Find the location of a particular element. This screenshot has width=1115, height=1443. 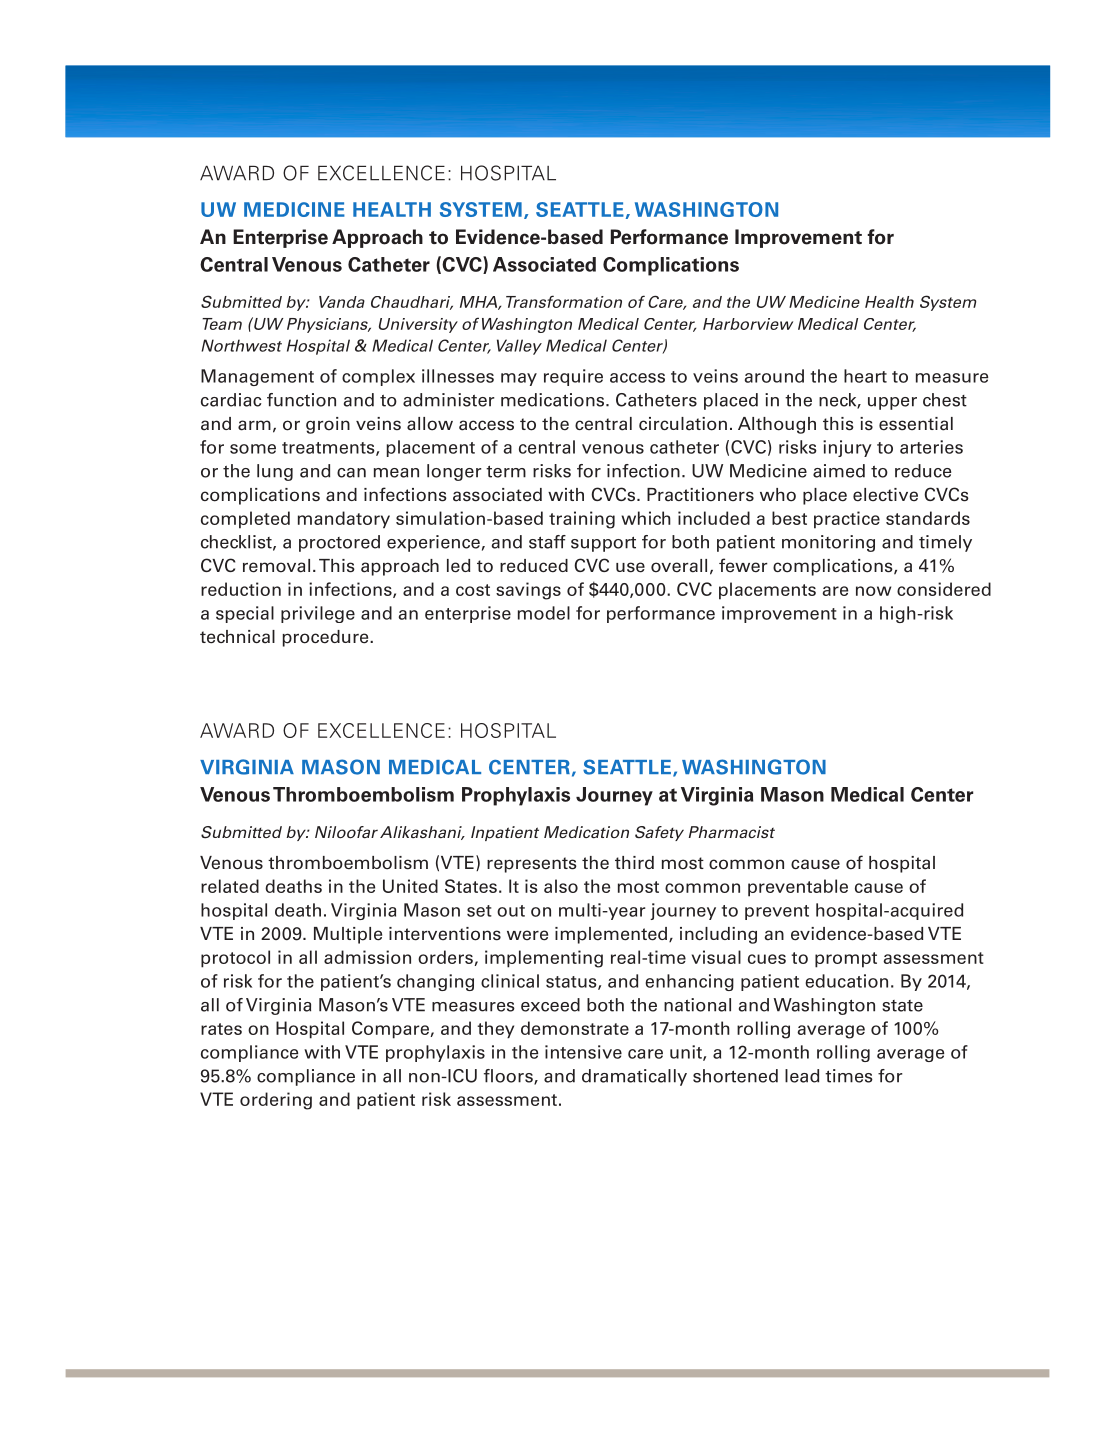

Transformation is located at coordinates (564, 301).
